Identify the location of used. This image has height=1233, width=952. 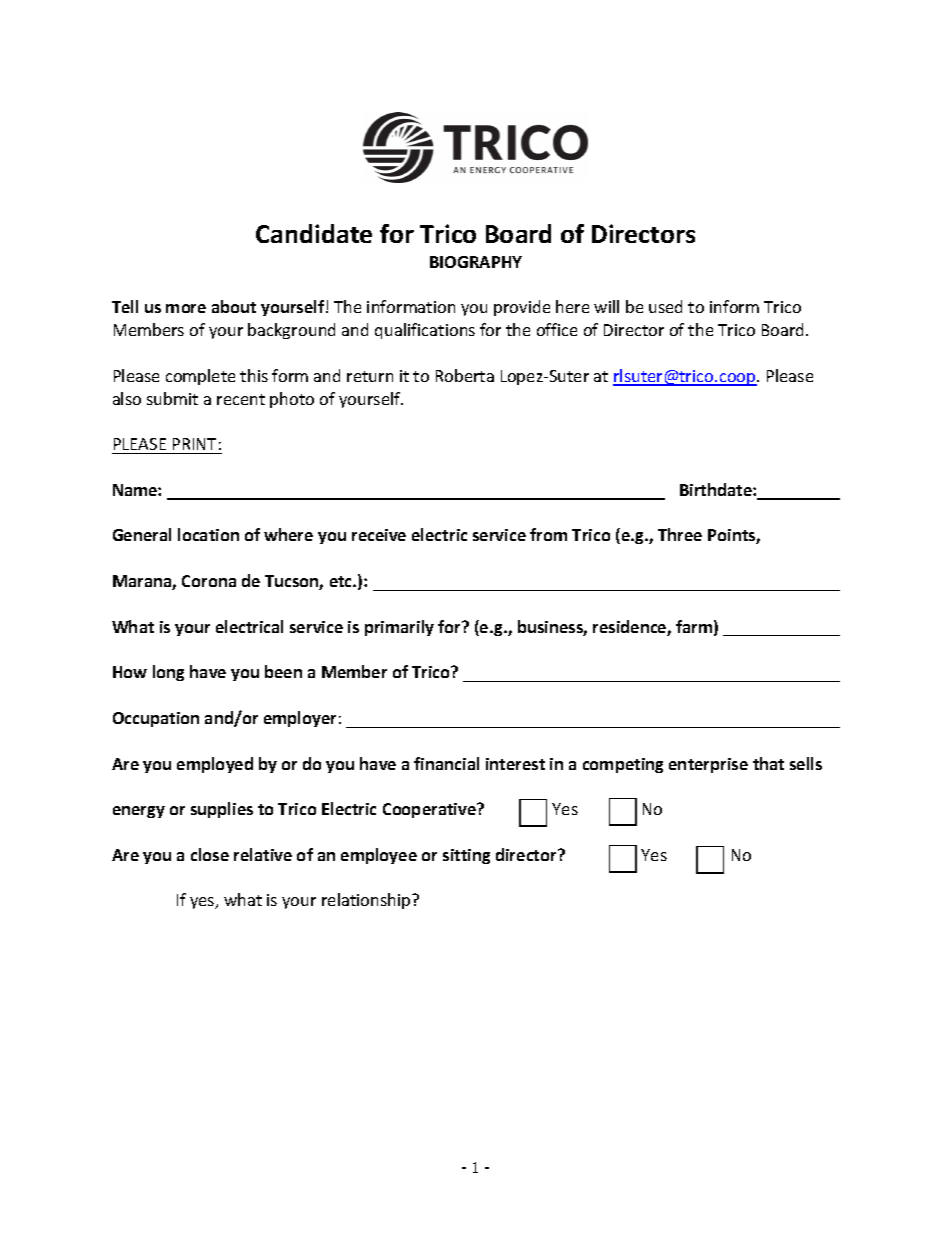
(665, 306).
